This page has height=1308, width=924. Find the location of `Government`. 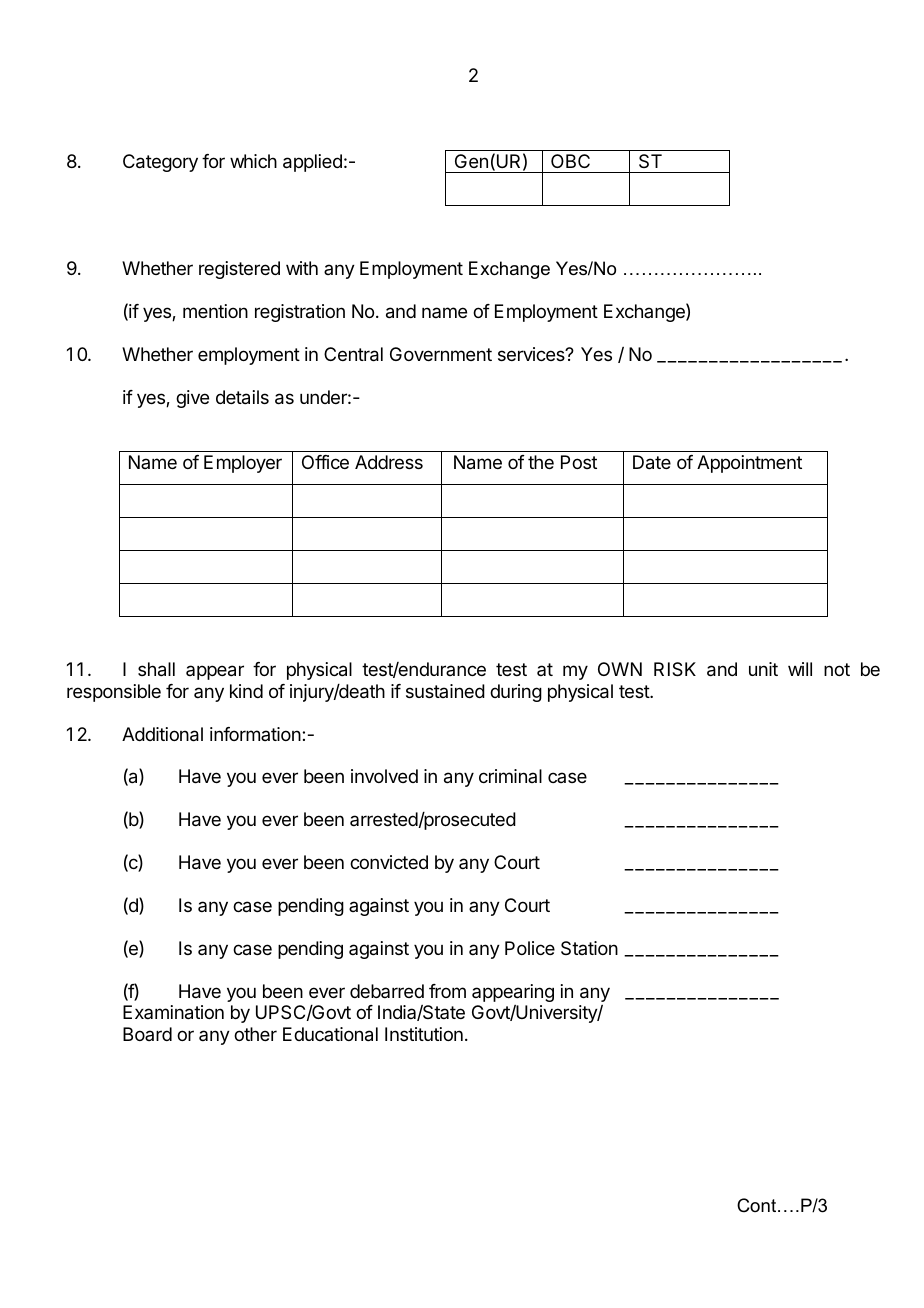

Government is located at coordinates (441, 354).
